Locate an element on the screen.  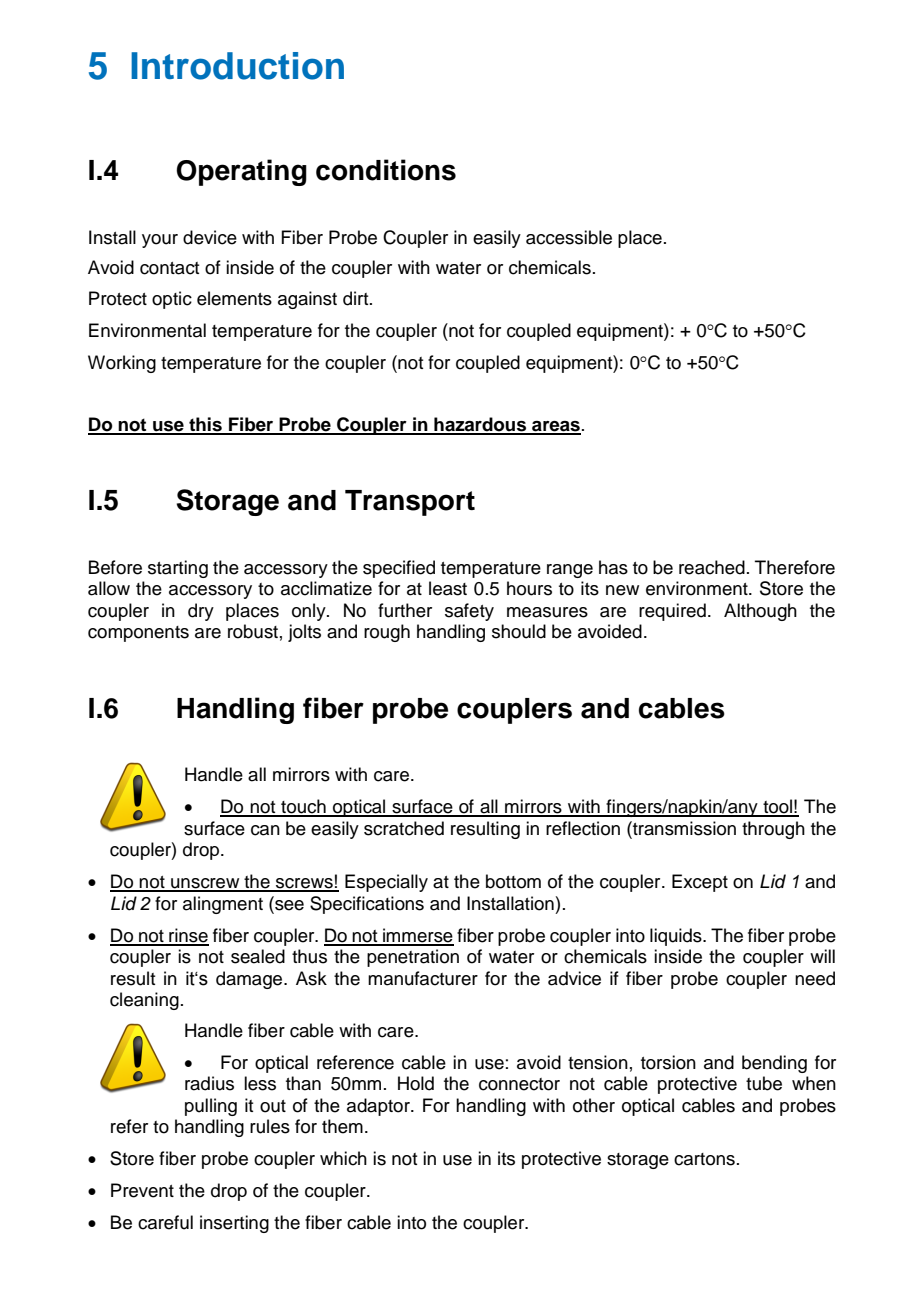
scratched is located at coordinates (404, 828).
